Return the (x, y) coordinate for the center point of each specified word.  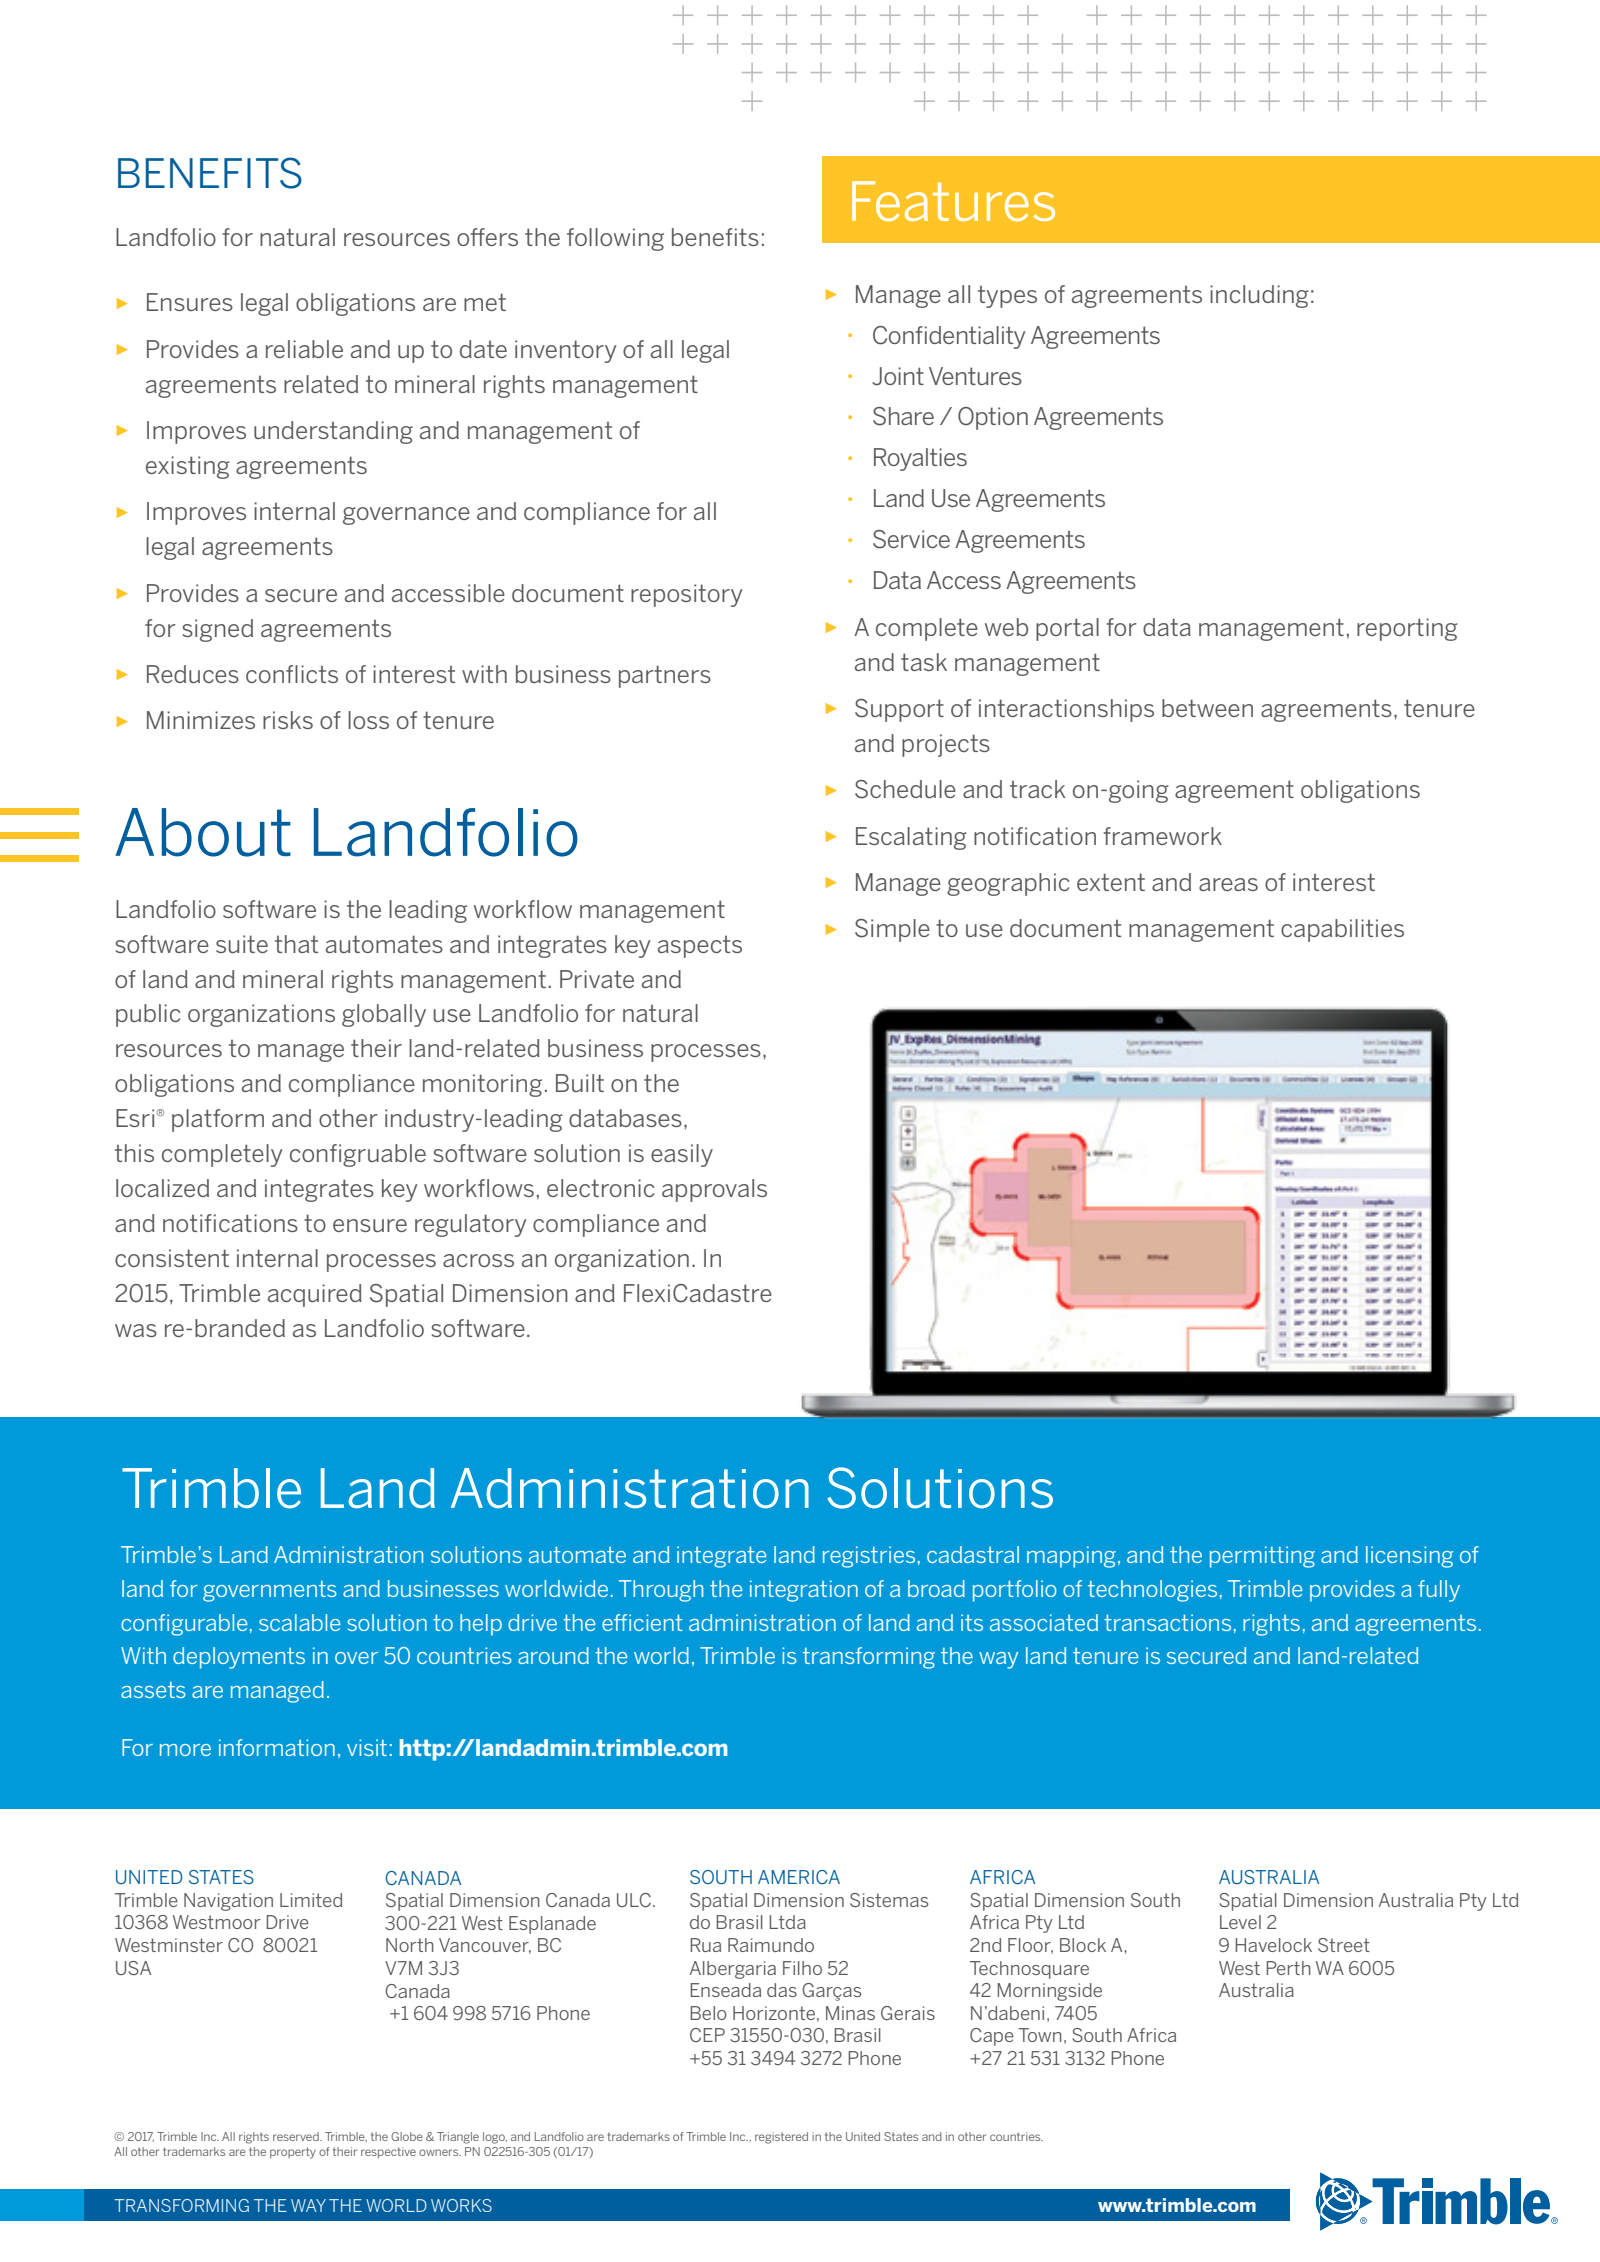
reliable (304, 349)
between (1207, 708)
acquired (315, 1295)
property (293, 2153)
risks (288, 720)
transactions (1167, 1622)
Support (899, 710)
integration (804, 1591)
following (615, 239)
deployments (239, 1658)
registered (781, 2138)
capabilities (1342, 930)
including (1259, 296)
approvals (714, 1190)
